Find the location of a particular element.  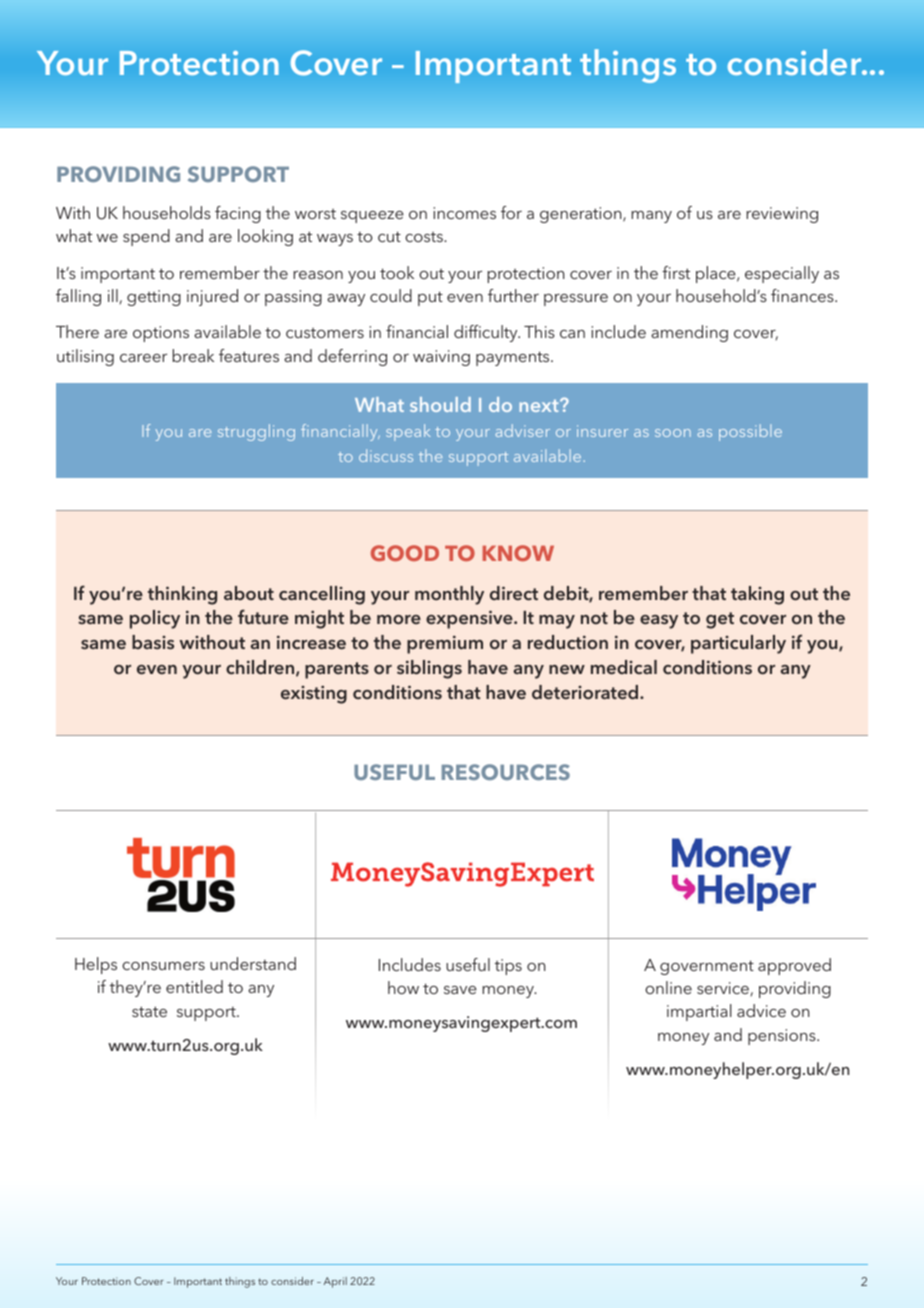

April is located at coordinates (335, 1282).
